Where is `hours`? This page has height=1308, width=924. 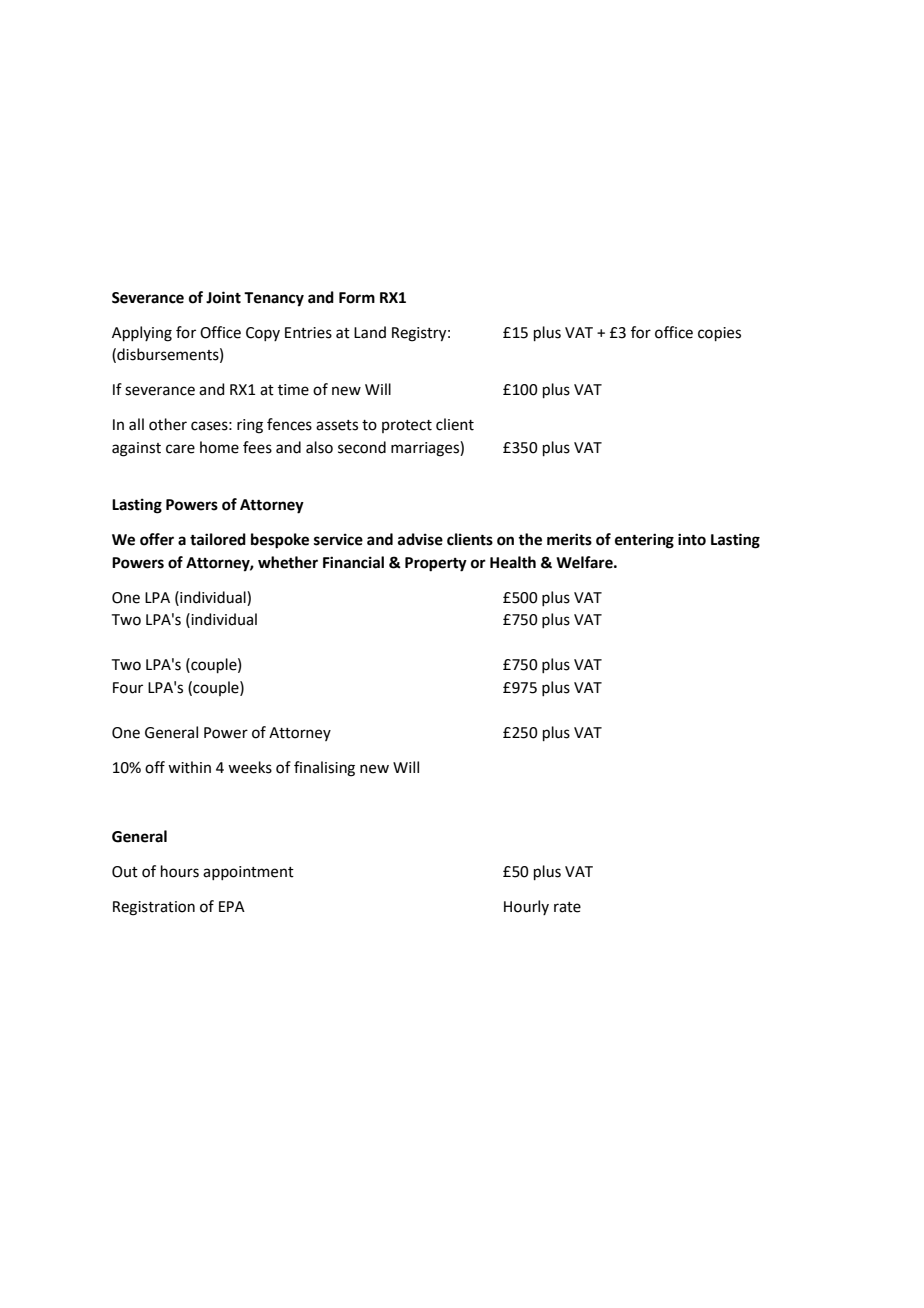 hours is located at coordinates (180, 871).
